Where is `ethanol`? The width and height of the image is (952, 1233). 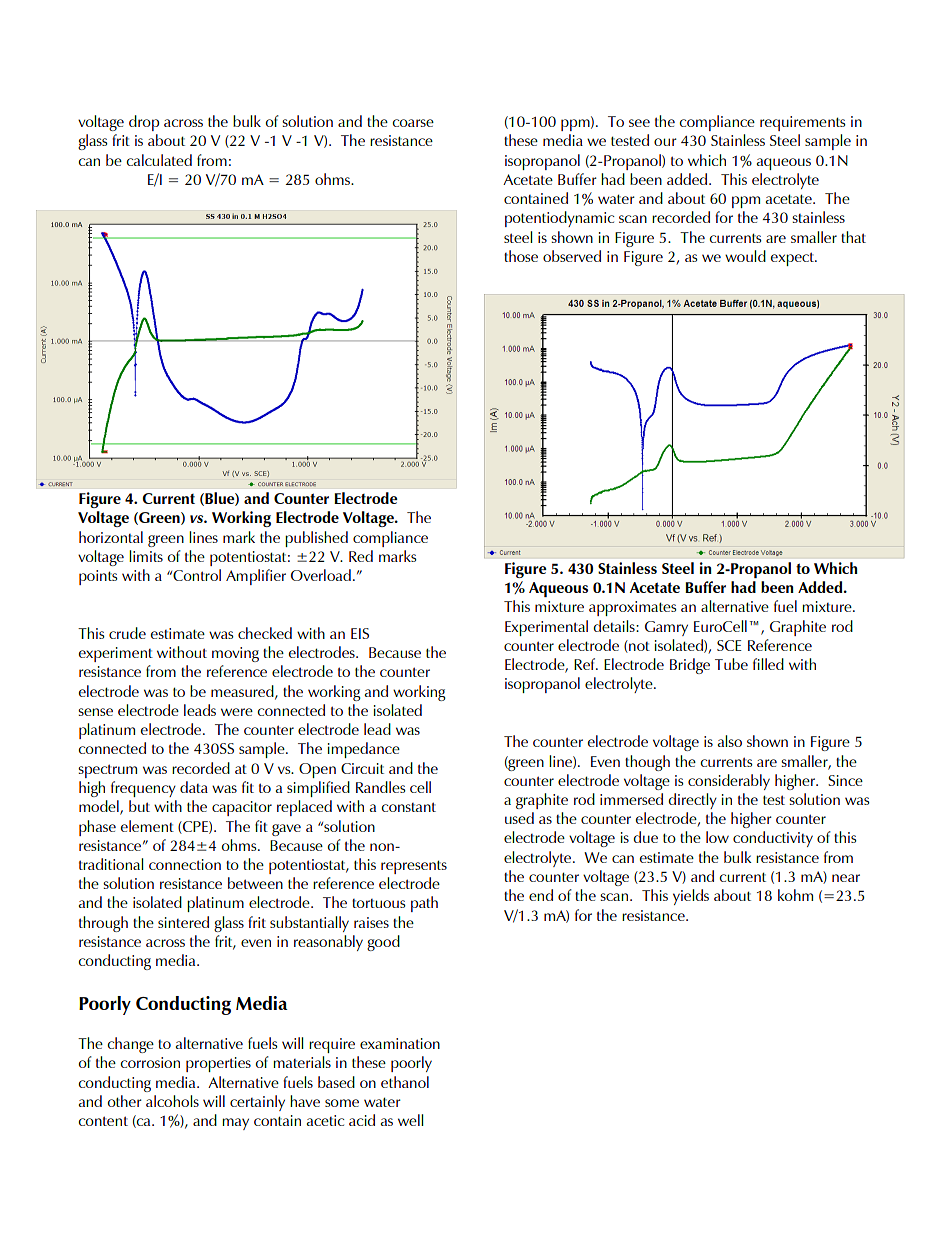
ethanol is located at coordinates (405, 1082).
